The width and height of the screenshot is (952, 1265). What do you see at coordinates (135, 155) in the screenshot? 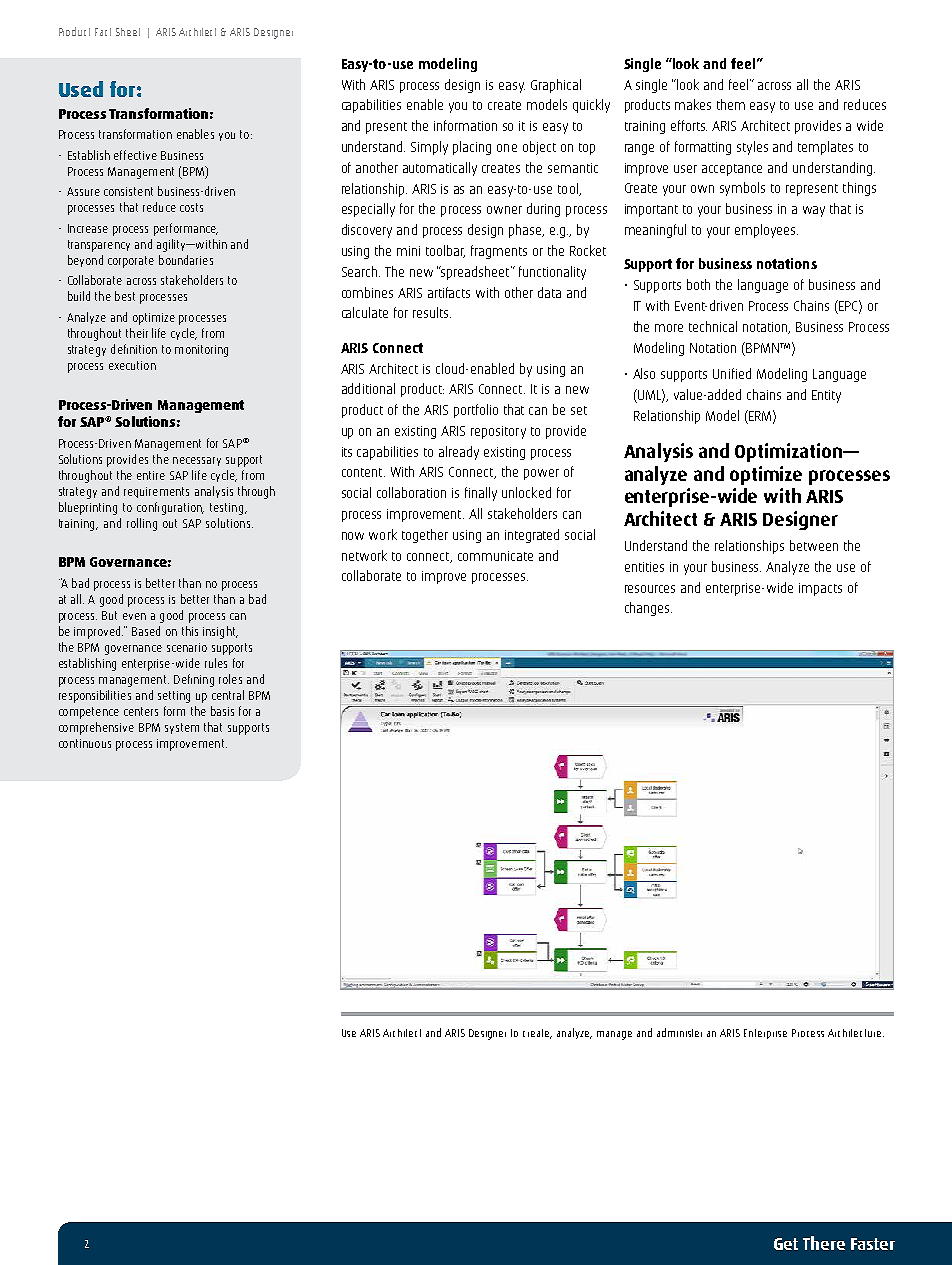
I see `effective` at bounding box center [135, 155].
